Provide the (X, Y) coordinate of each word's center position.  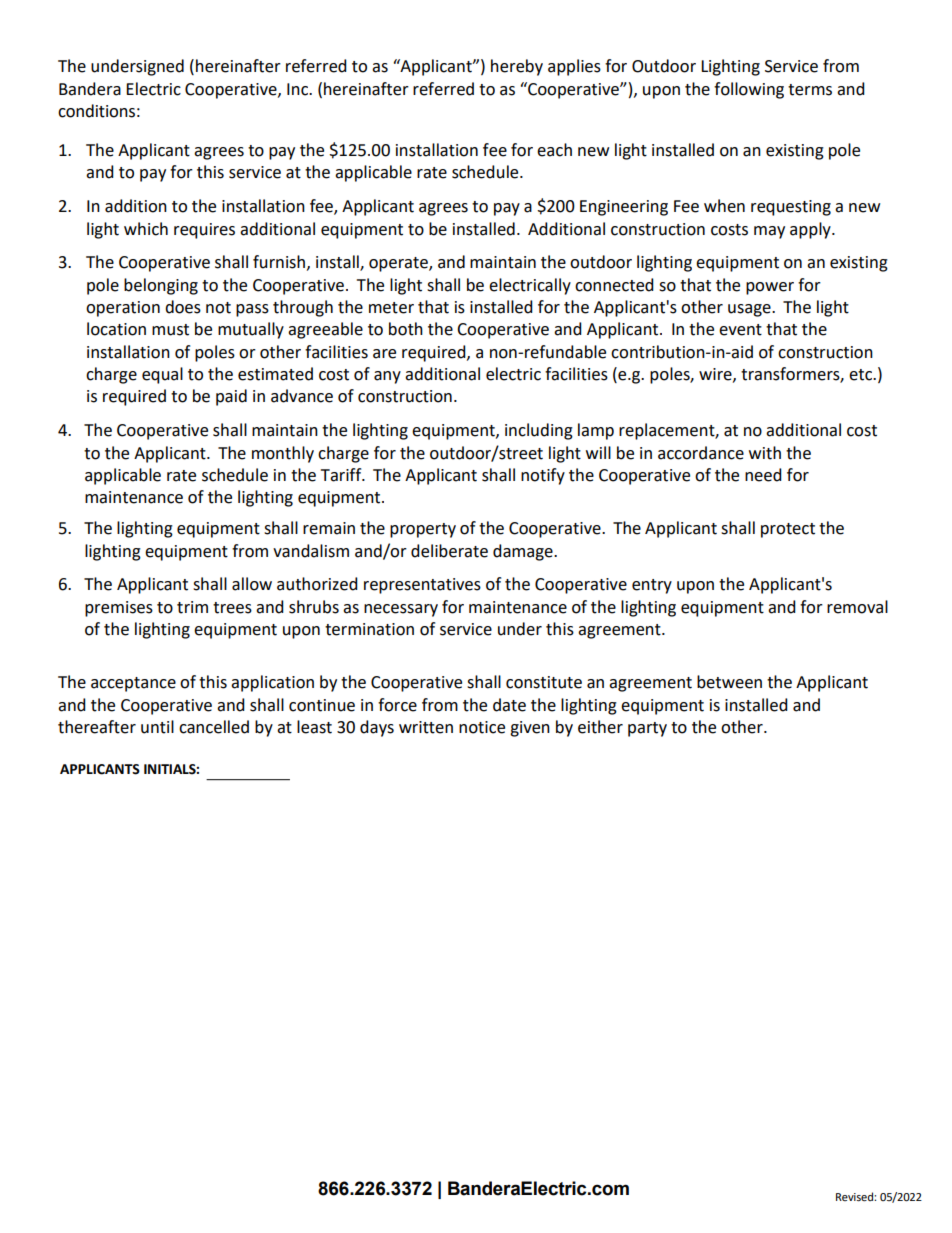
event (740, 330)
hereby (517, 67)
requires (204, 231)
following (749, 90)
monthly (283, 454)
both (406, 329)
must (170, 330)
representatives (422, 586)
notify (543, 476)
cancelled (214, 727)
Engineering (624, 208)
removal (857, 607)
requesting (791, 208)
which (146, 229)
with (765, 453)
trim (192, 607)
